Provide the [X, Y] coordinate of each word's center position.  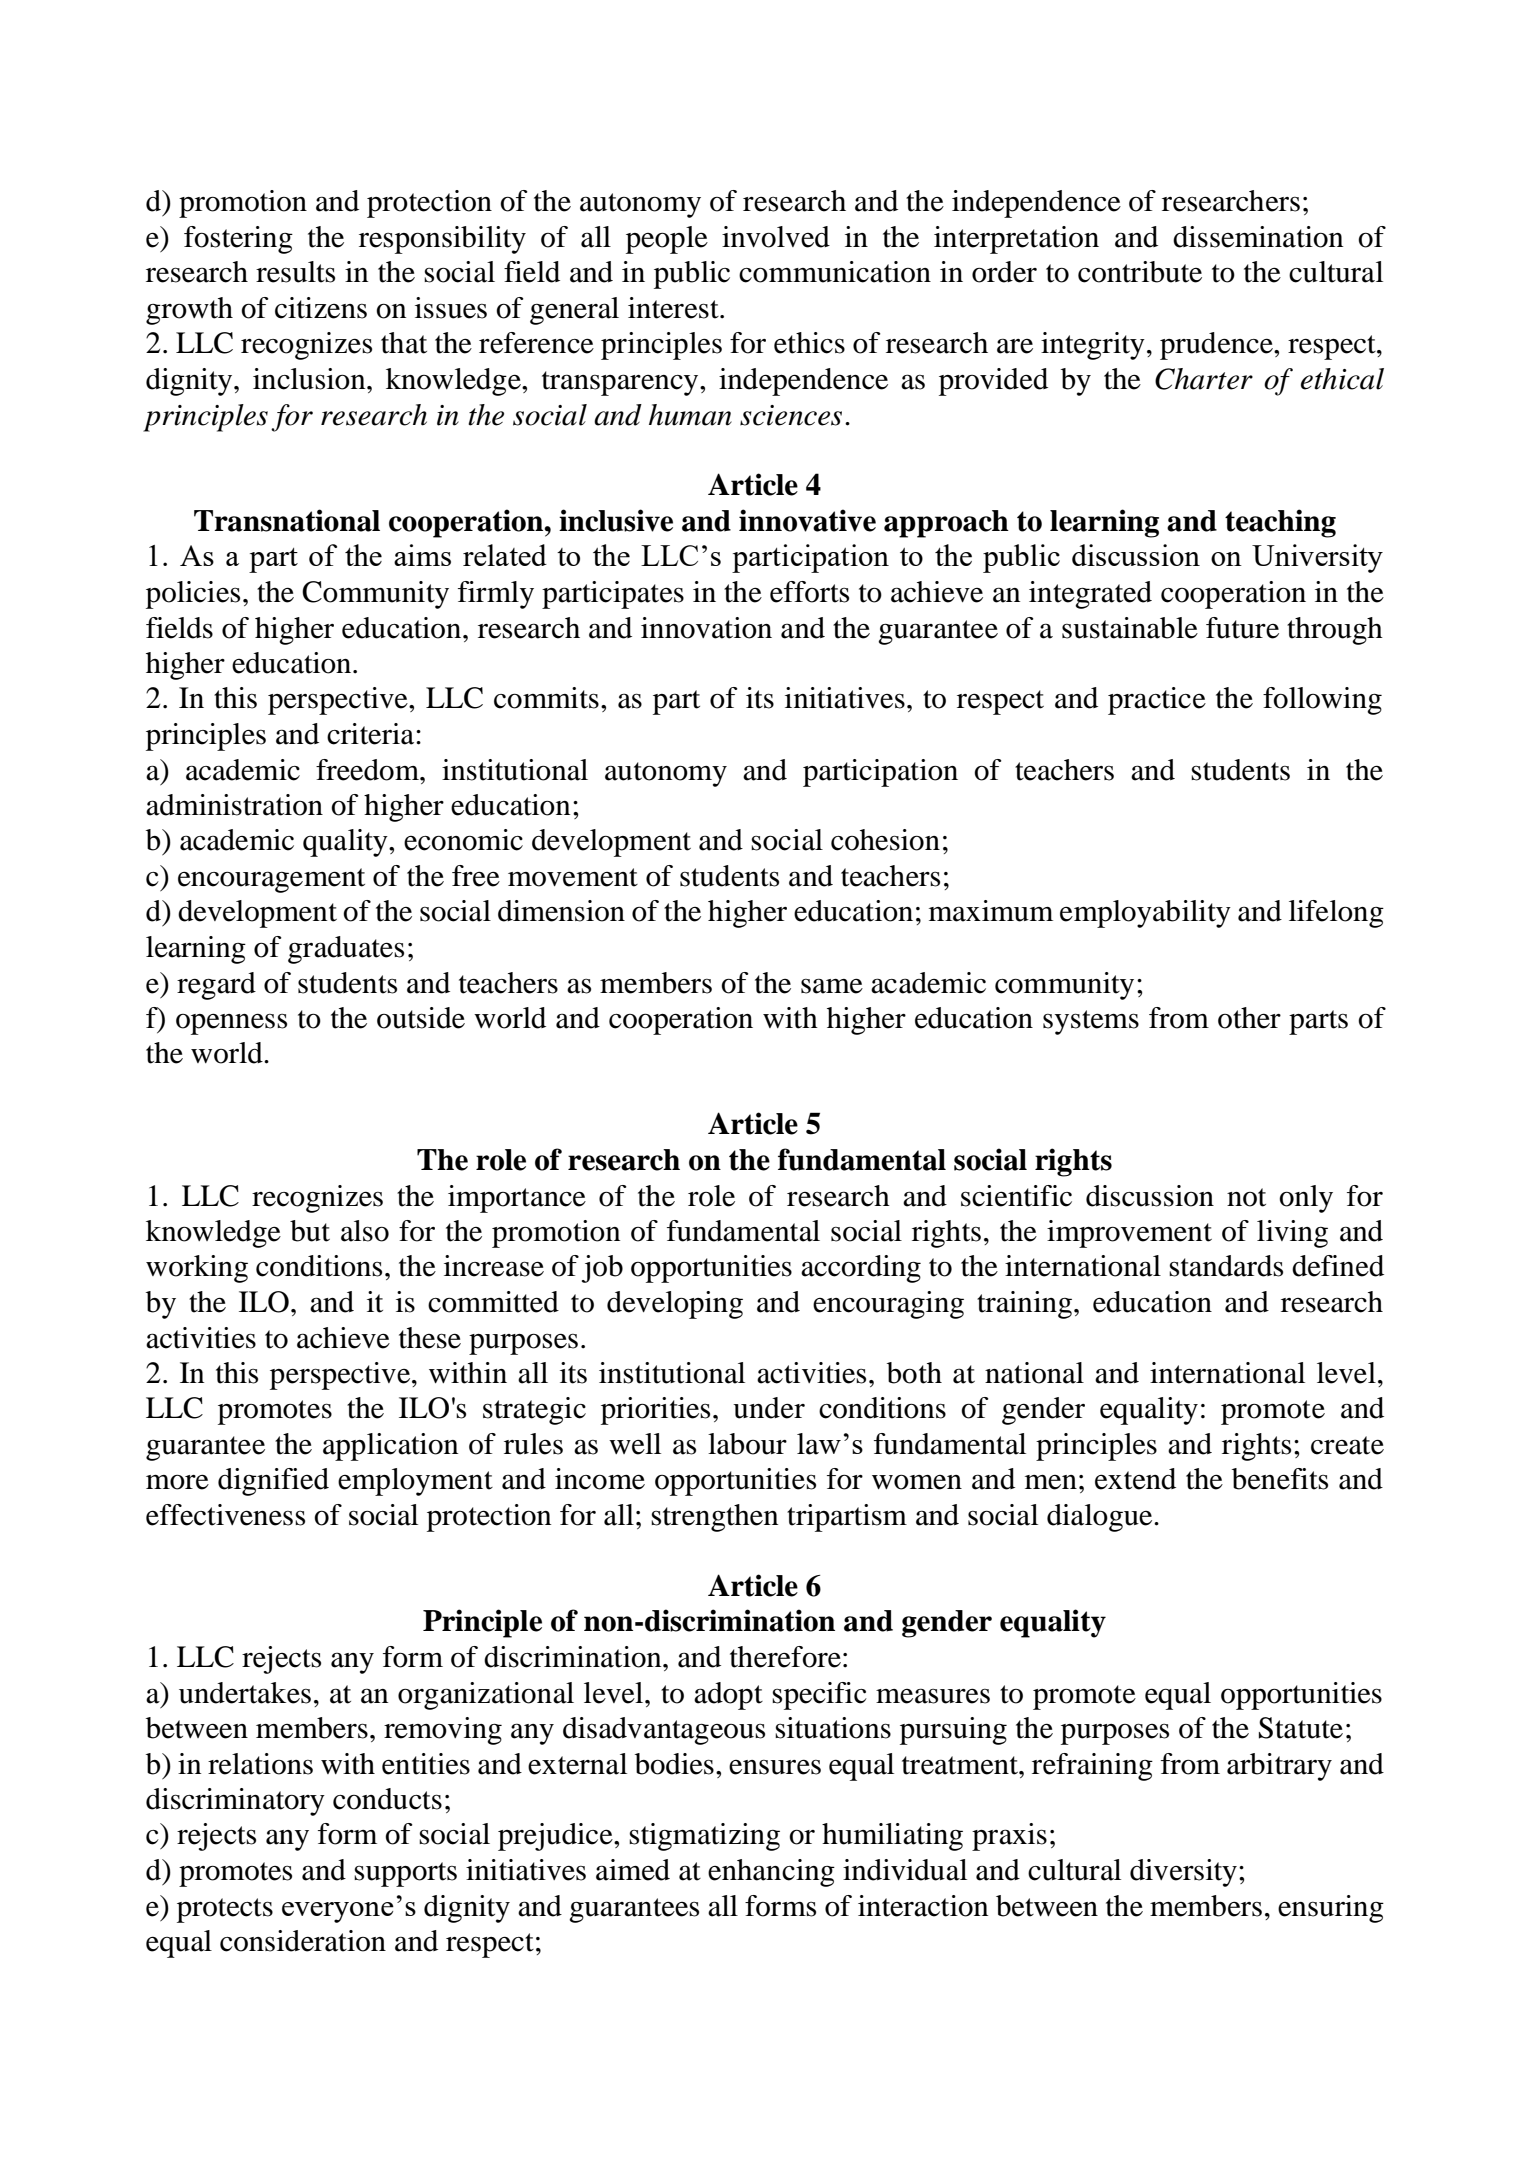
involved [776, 237]
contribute [1140, 272]
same [832, 986]
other [1249, 1018]
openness [231, 1024]
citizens [321, 308]
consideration [303, 1941]
